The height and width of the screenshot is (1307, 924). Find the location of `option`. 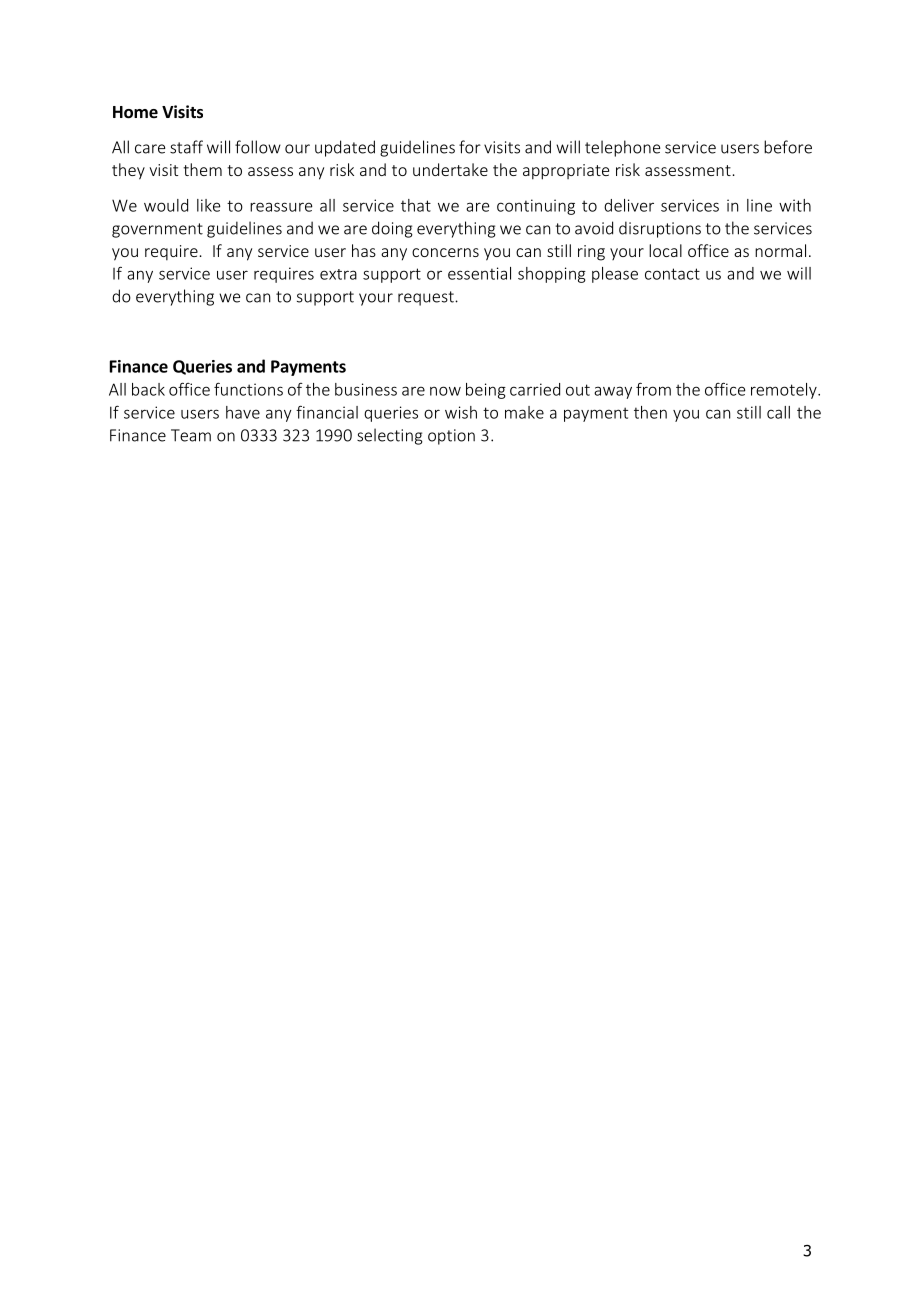

option is located at coordinates (451, 437).
